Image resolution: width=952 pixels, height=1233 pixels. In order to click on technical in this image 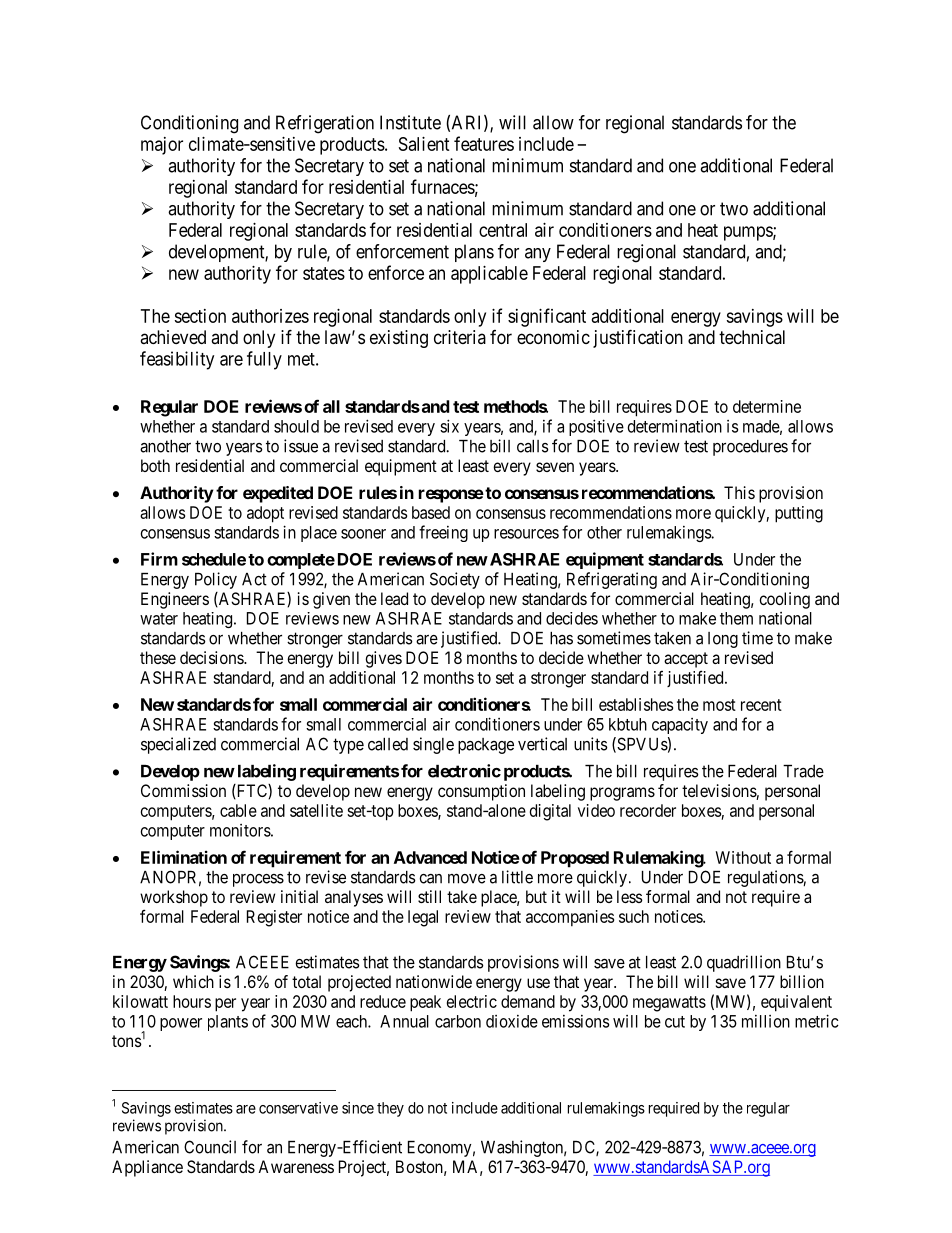, I will do `click(752, 337)`.
